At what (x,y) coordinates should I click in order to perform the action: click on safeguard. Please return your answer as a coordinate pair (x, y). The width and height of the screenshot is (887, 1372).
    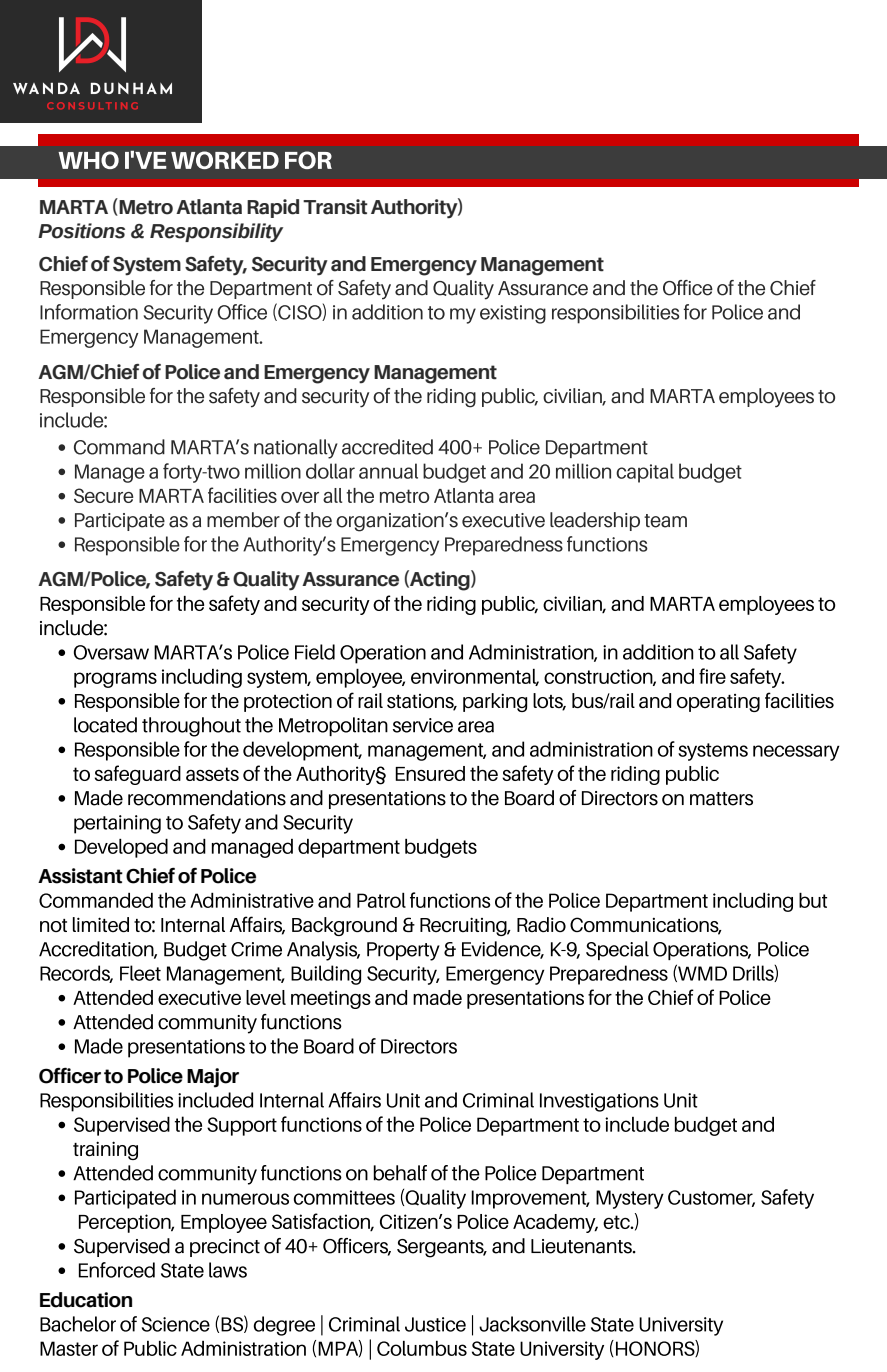
    Looking at the image, I should click on (138, 775).
